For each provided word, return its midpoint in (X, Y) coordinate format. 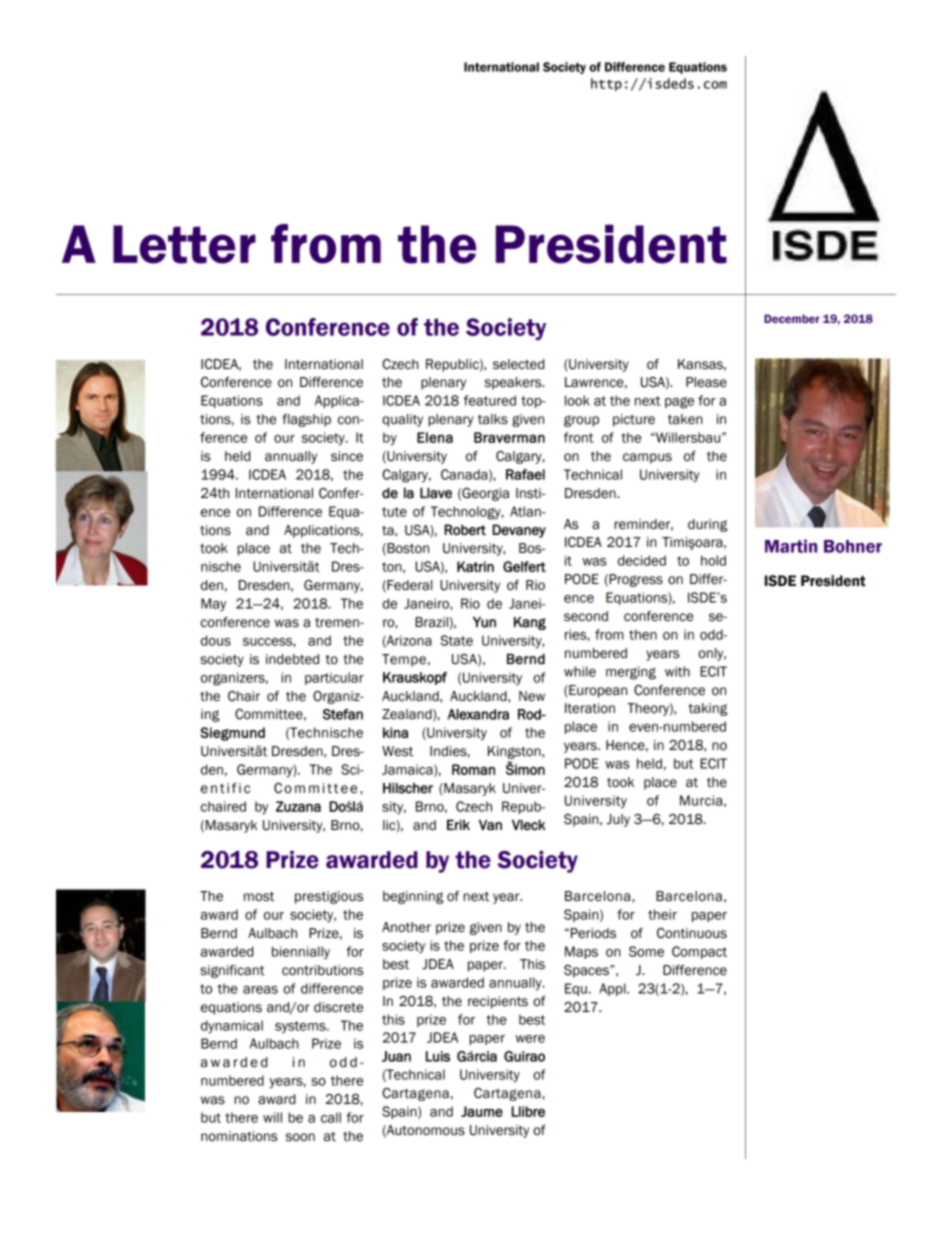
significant (232, 971)
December (792, 318)
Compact (699, 952)
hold (713, 560)
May (213, 605)
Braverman (509, 437)
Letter (184, 244)
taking (707, 709)
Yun (484, 622)
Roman (473, 769)
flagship (306, 420)
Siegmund (232, 734)
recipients (498, 1002)
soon (300, 1137)
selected (518, 364)
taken (685, 419)
